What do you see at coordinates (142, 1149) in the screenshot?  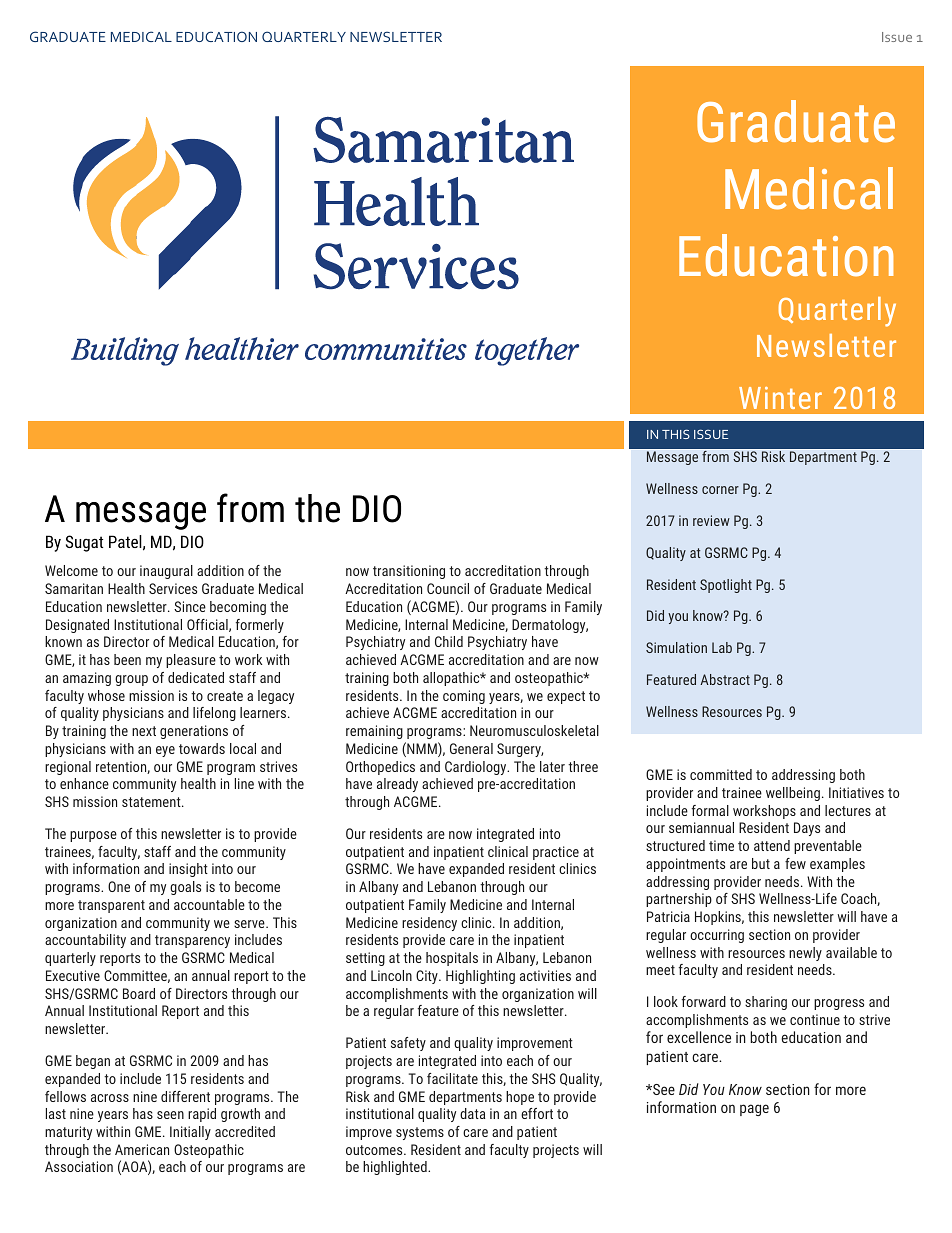 I see `American` at bounding box center [142, 1149].
